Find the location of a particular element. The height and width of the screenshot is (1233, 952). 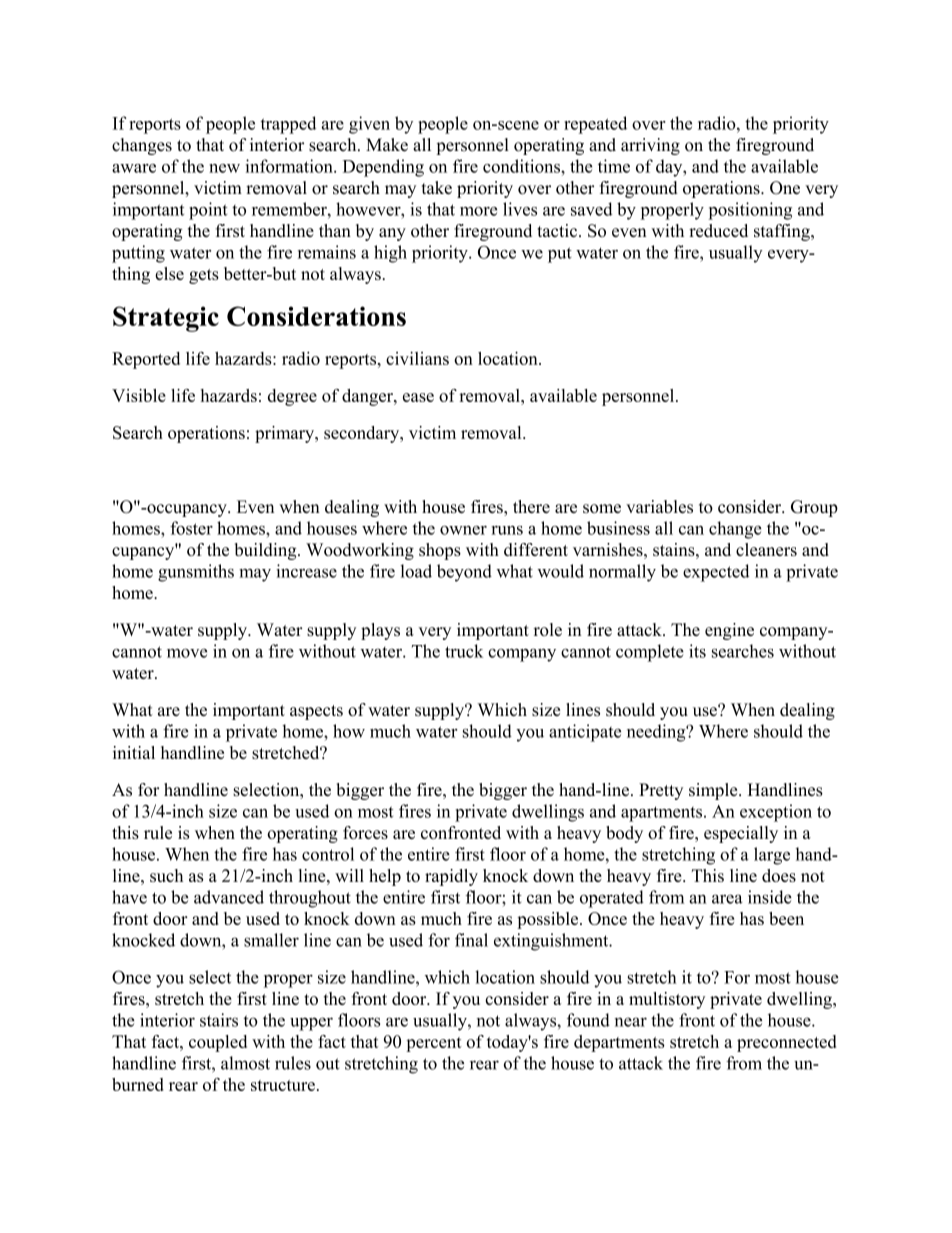

conditions is located at coordinates (522, 166).
